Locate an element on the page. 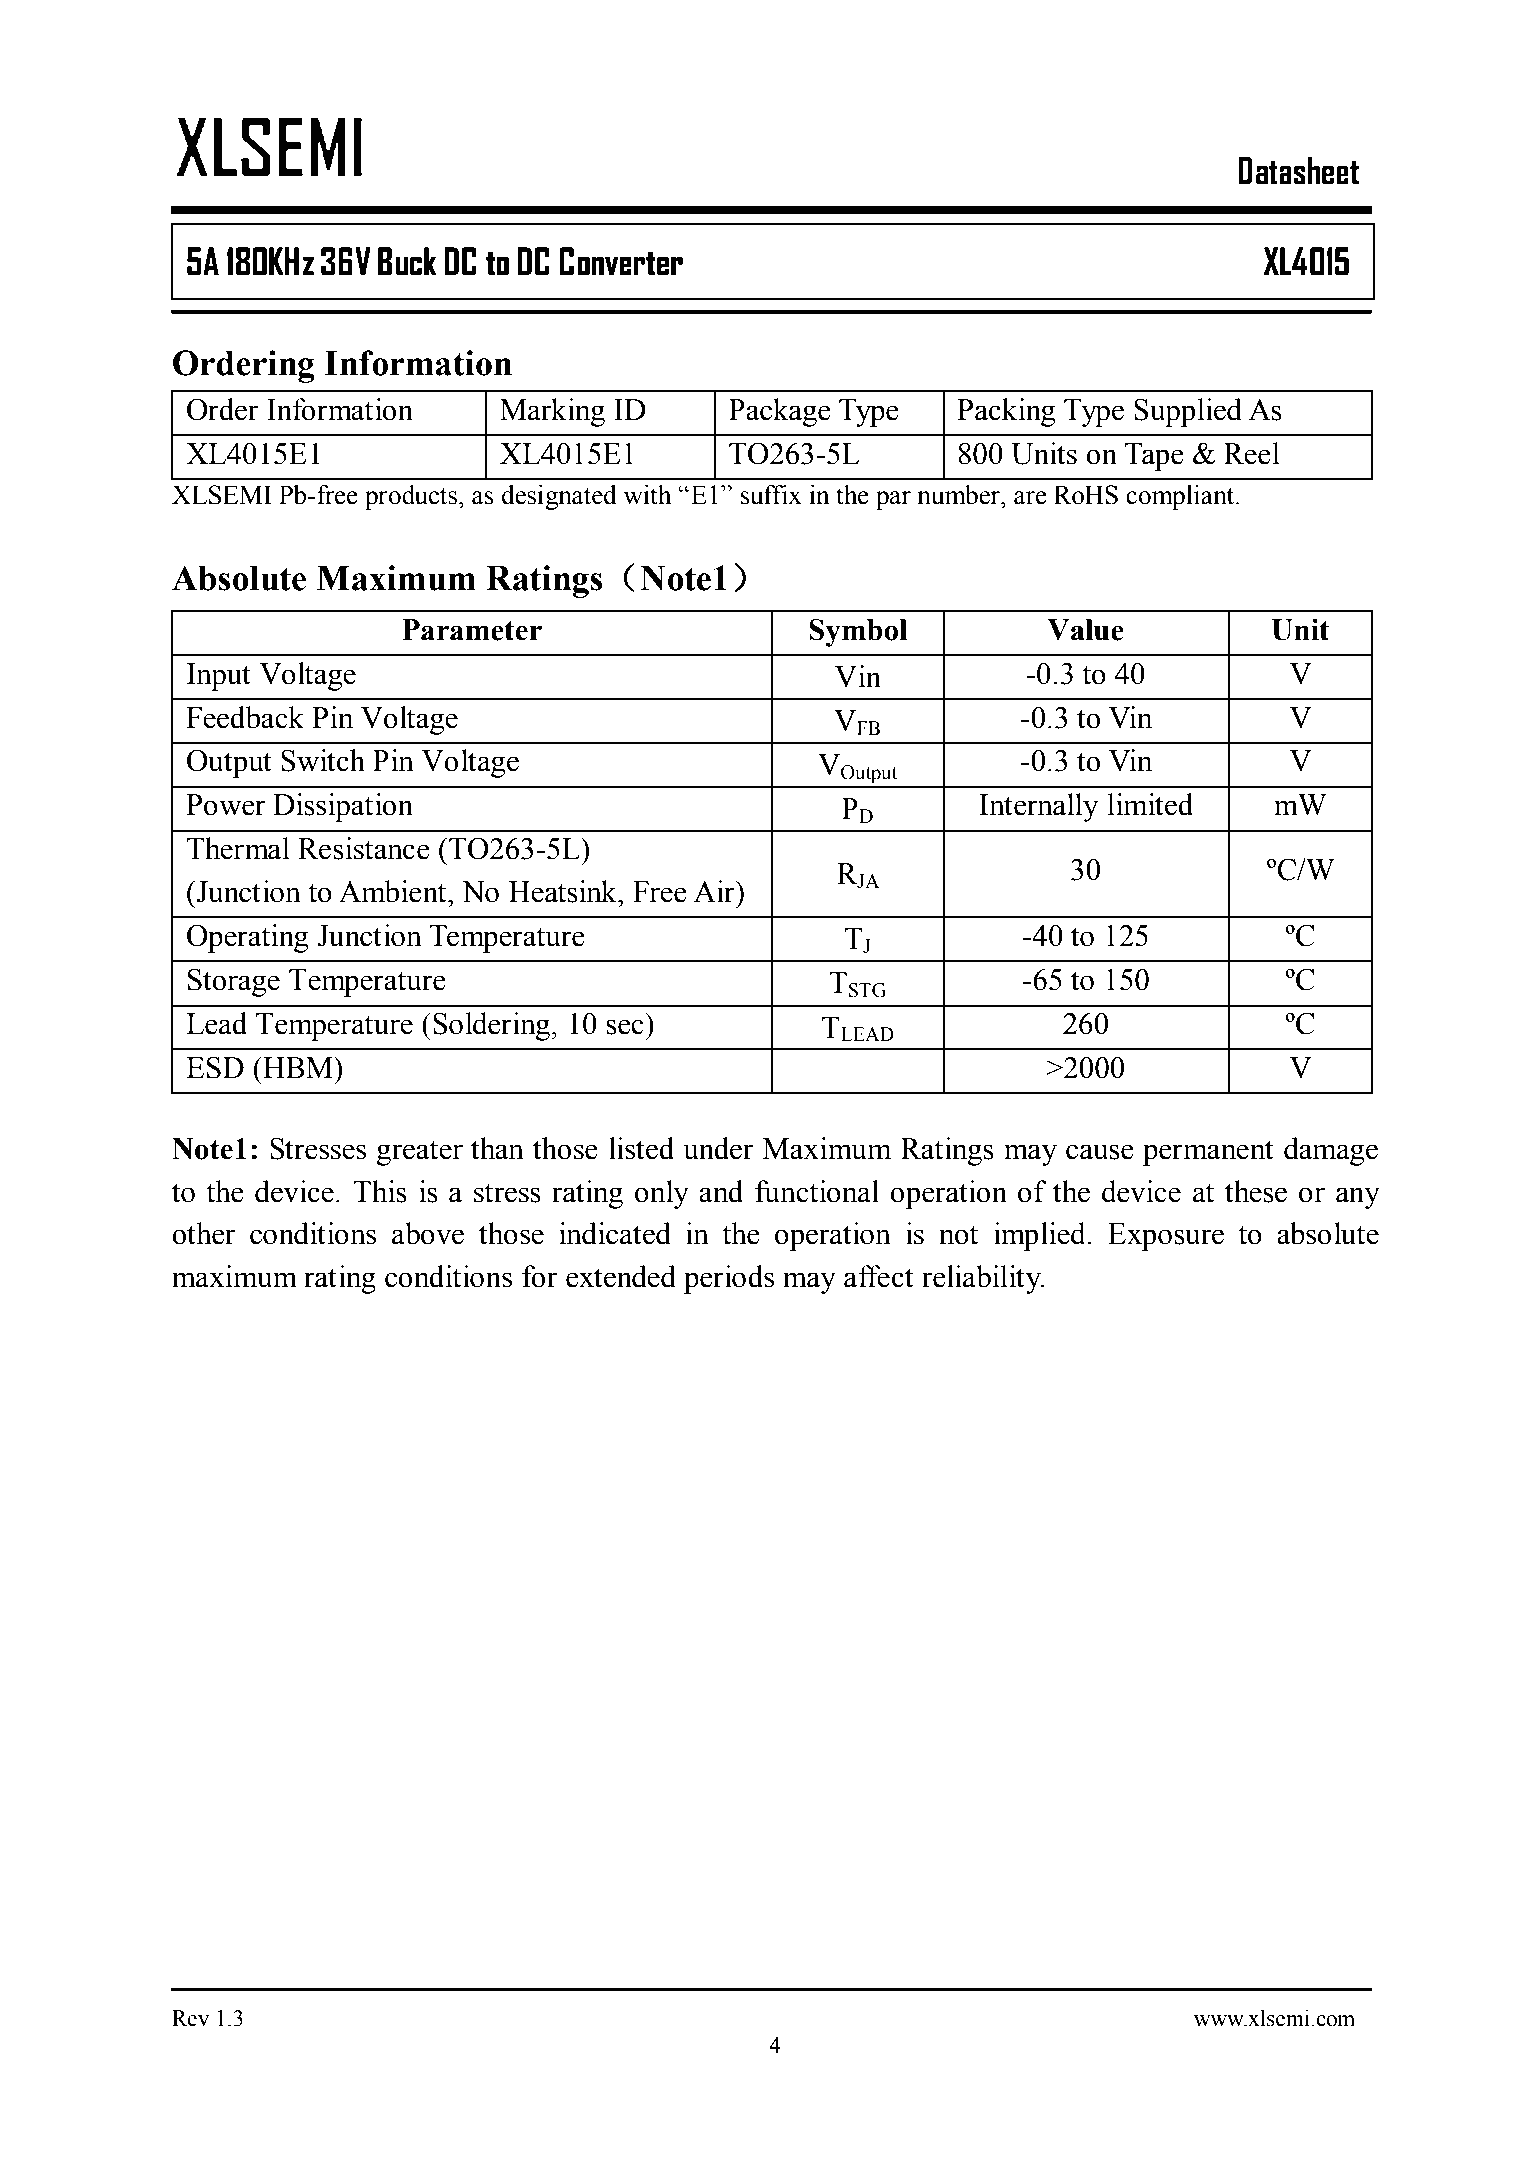  periods is located at coordinates (729, 1279).
